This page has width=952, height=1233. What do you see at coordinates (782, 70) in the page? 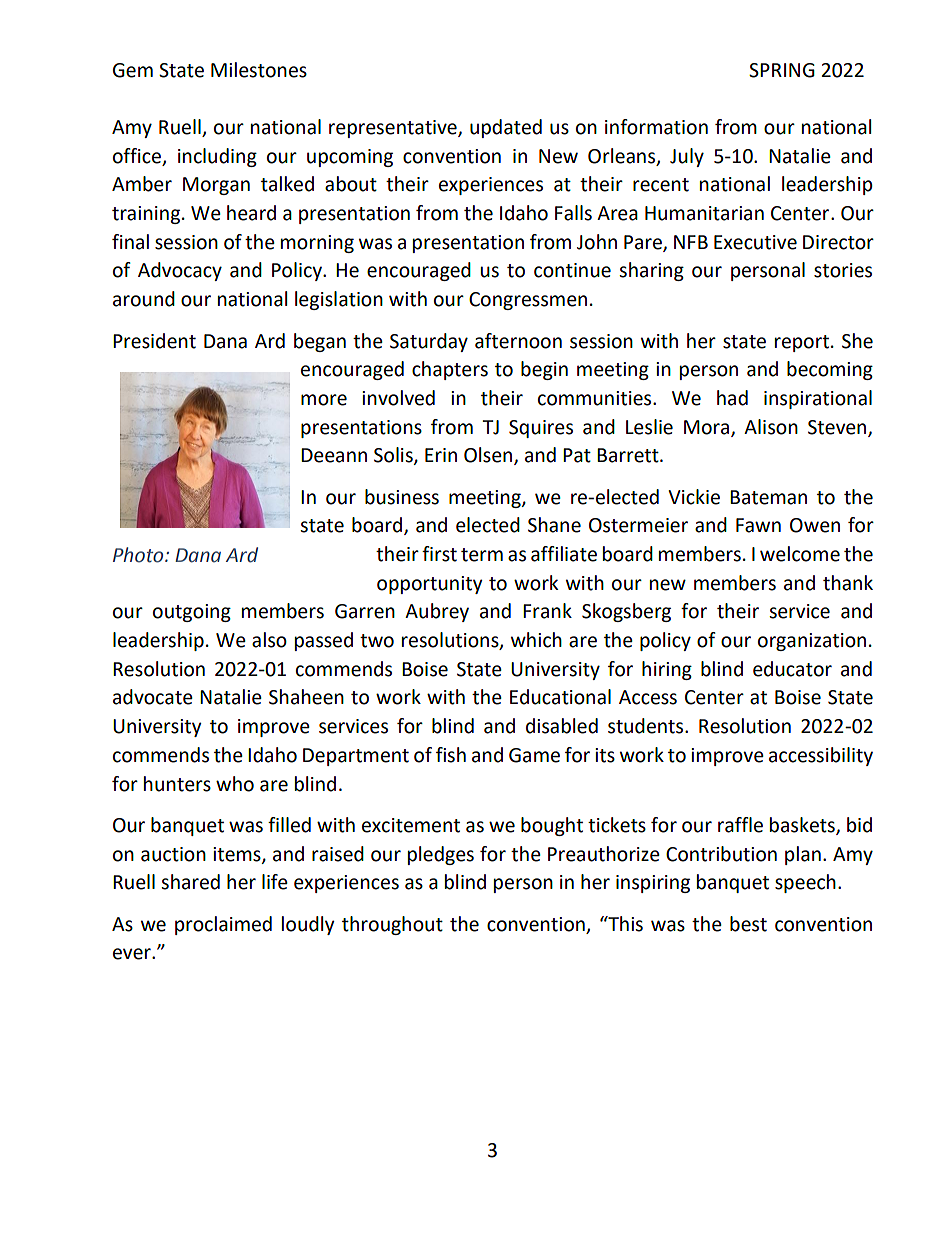
I see `SPRING` at bounding box center [782, 70].
